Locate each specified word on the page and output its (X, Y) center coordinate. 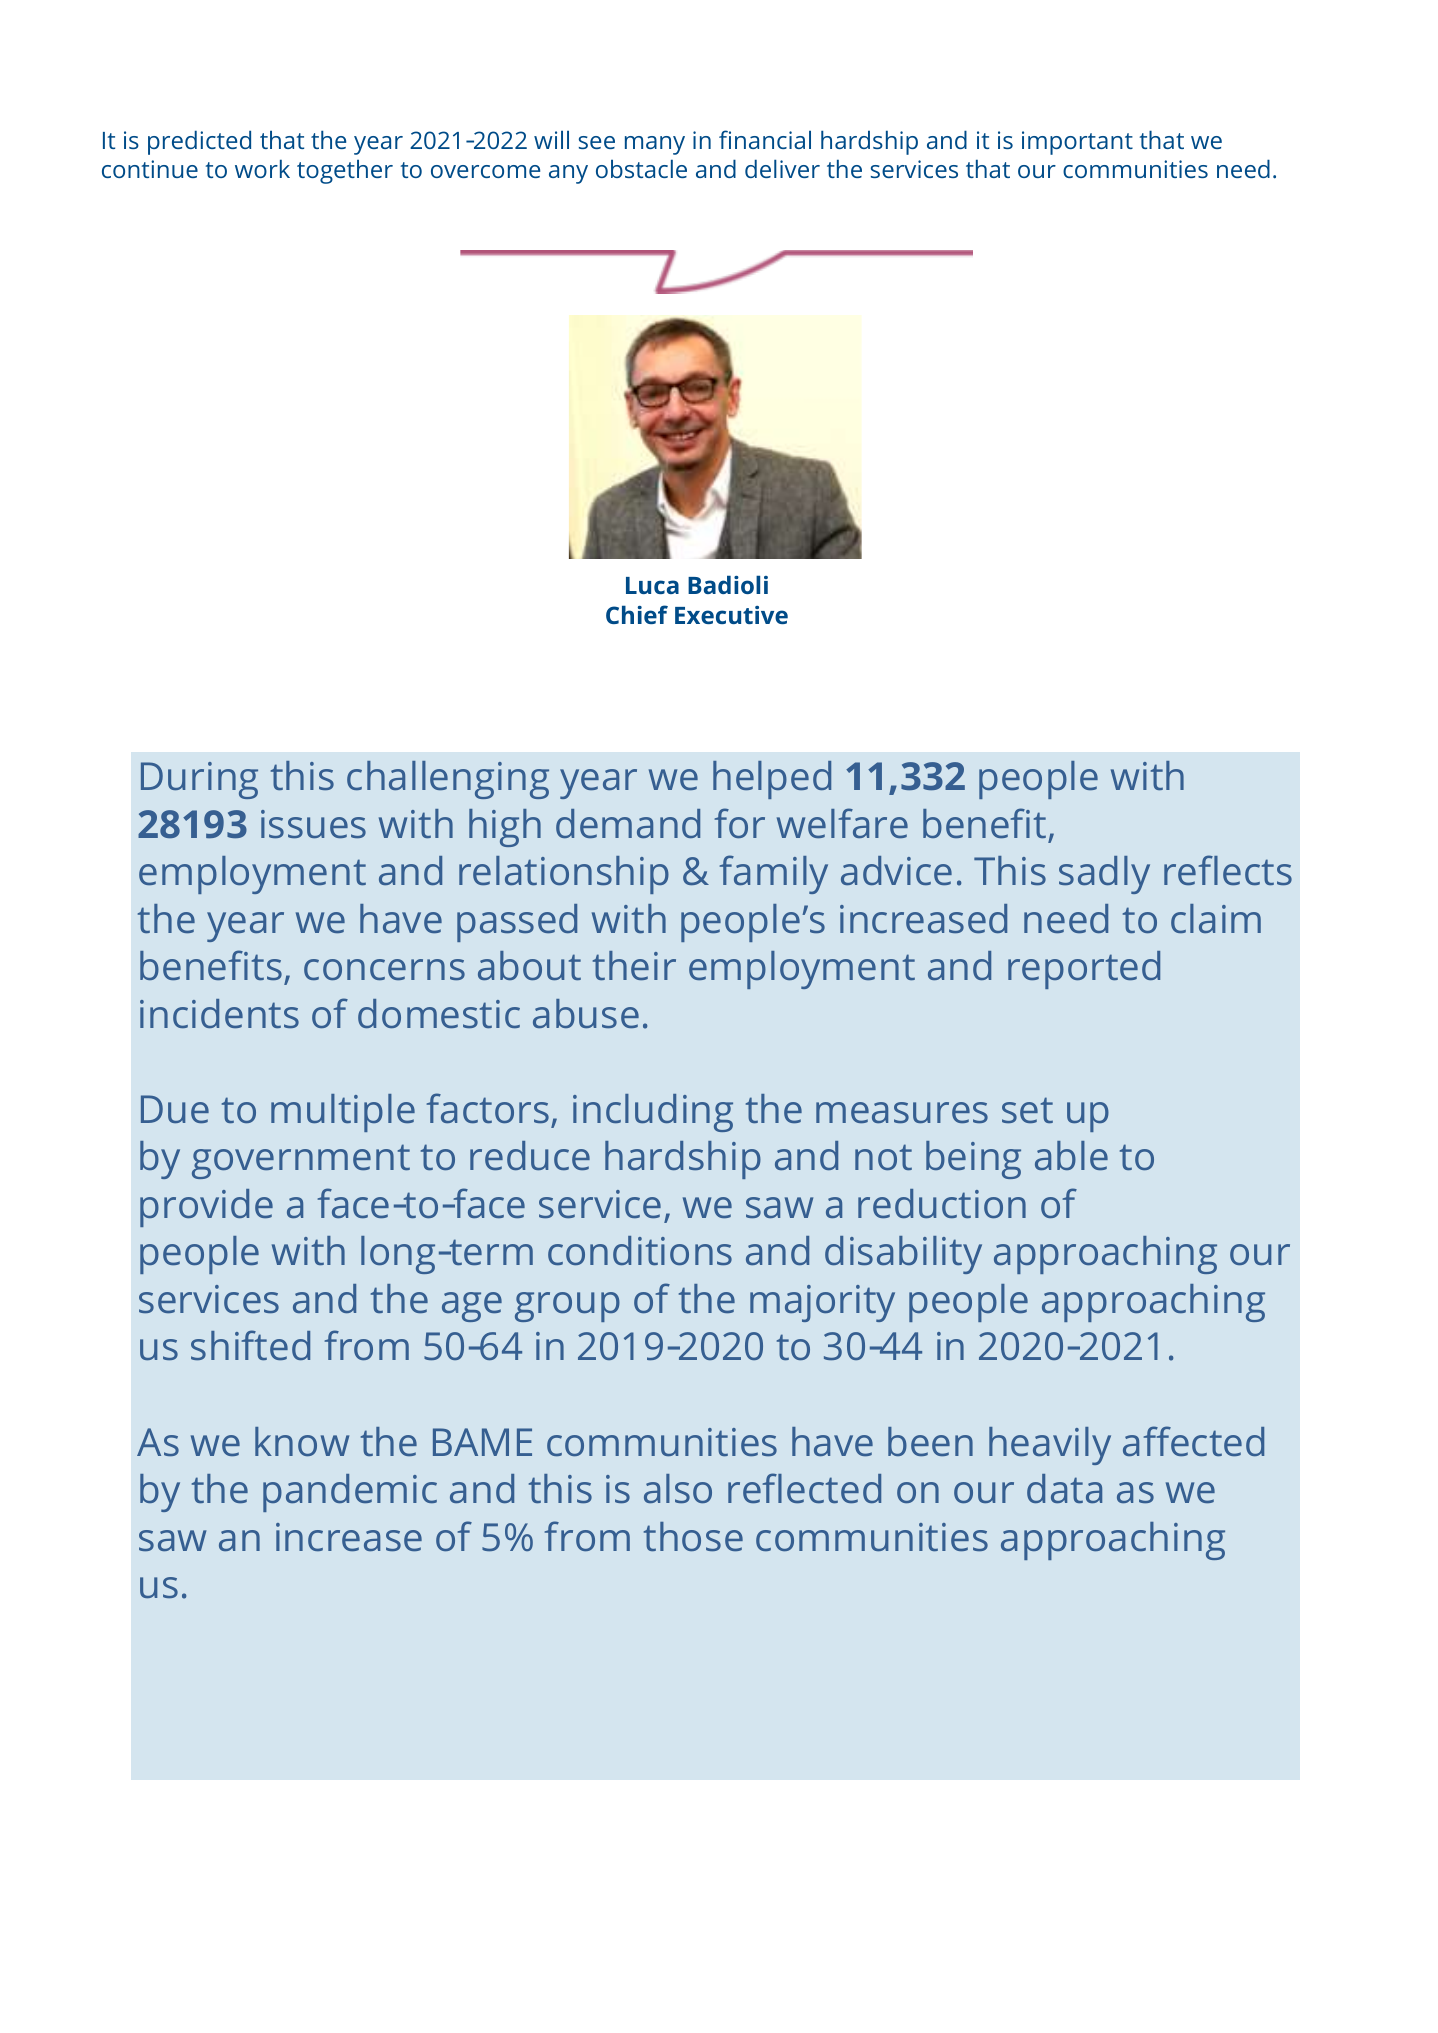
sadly (1104, 875)
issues (313, 824)
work (262, 168)
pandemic (350, 1493)
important (1077, 143)
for (740, 823)
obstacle (641, 168)
